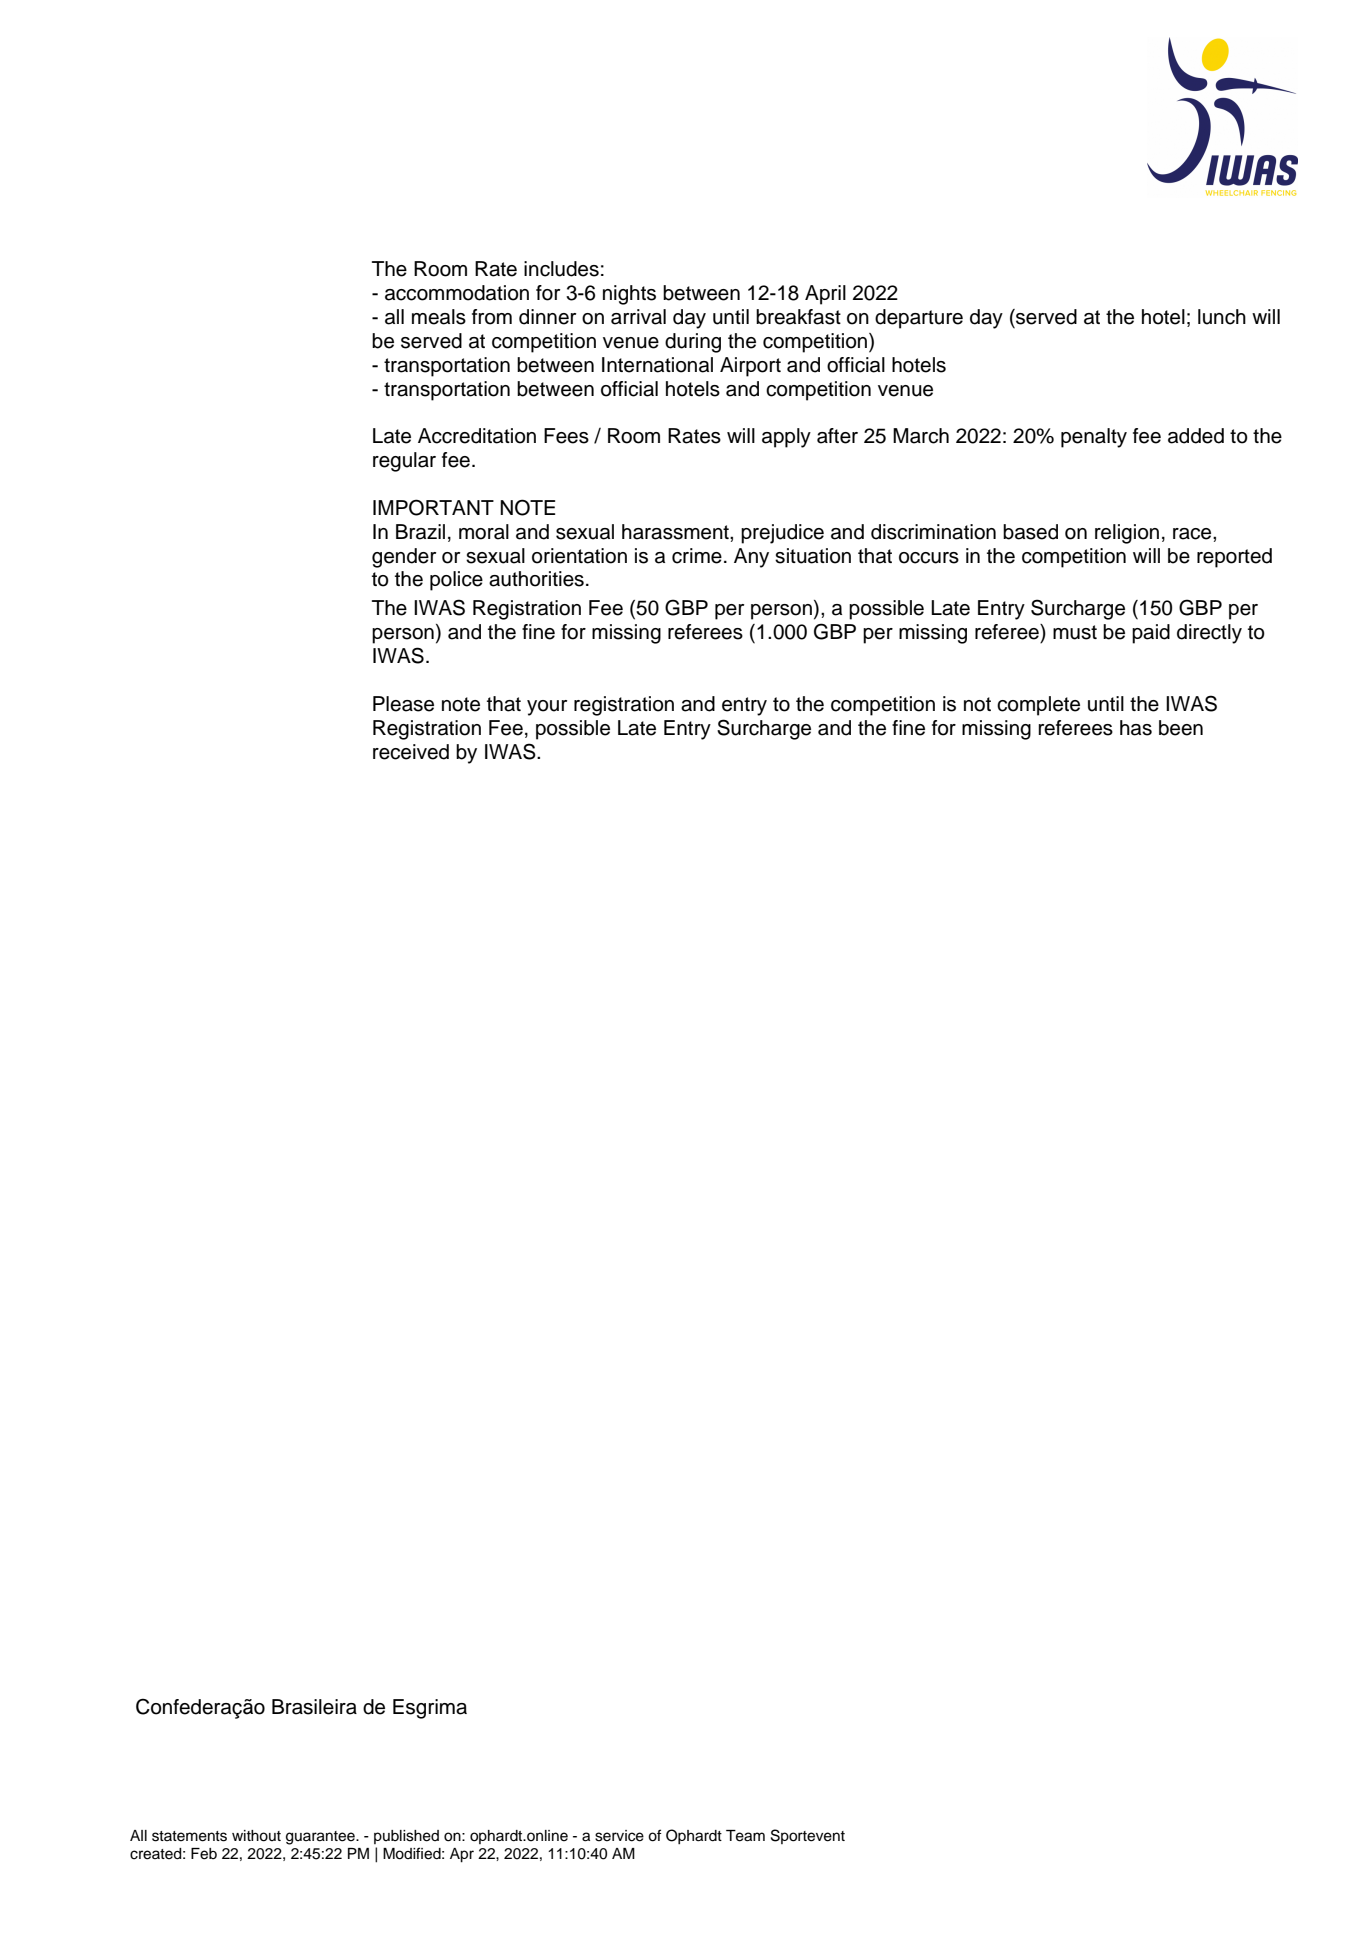  Describe the element at coordinates (745, 1836) in the document. I see `Team` at that location.
